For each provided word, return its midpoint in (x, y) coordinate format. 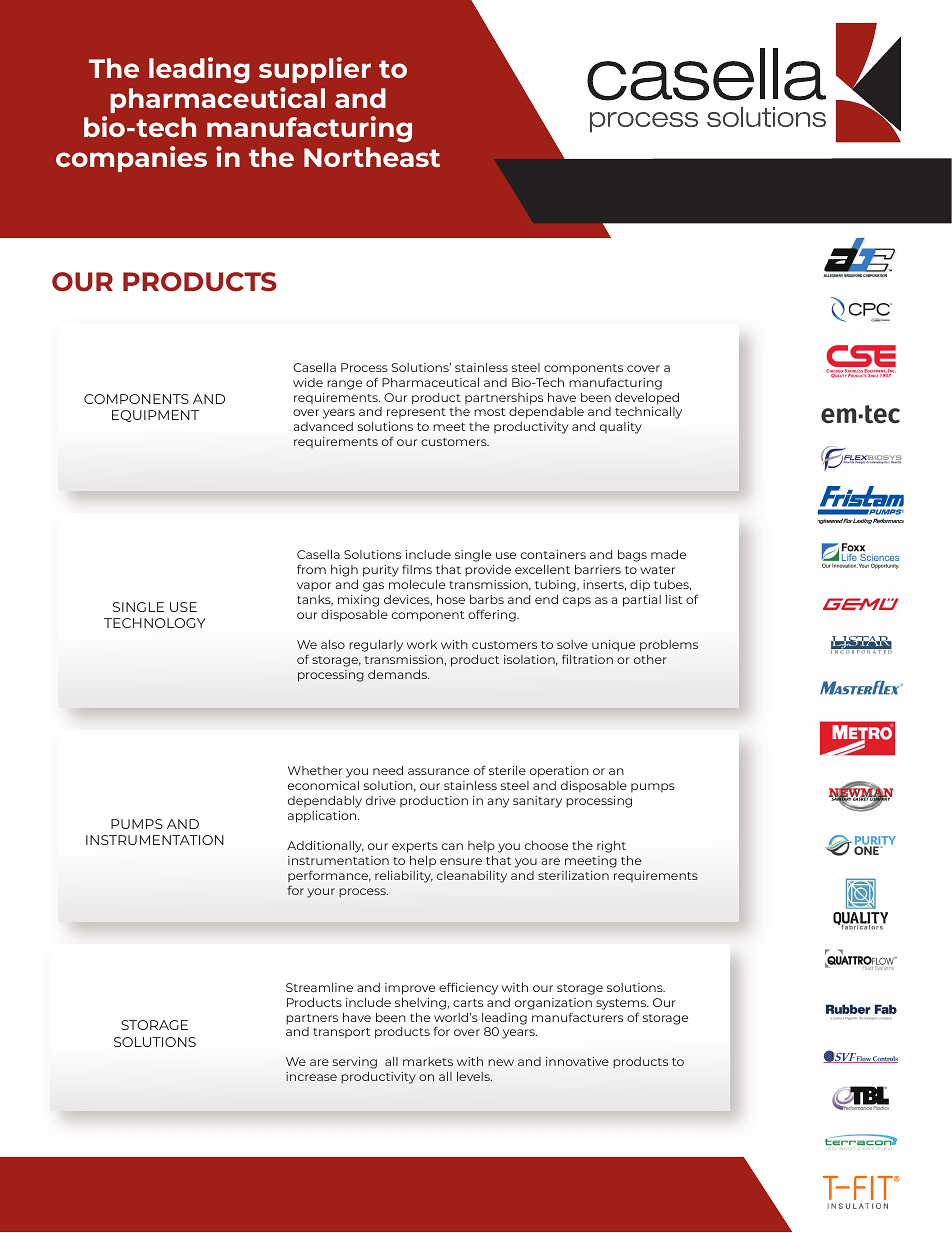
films (417, 569)
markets (428, 1061)
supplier (315, 70)
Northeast (372, 157)
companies (131, 159)
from (311, 569)
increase (311, 1076)
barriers (598, 569)
